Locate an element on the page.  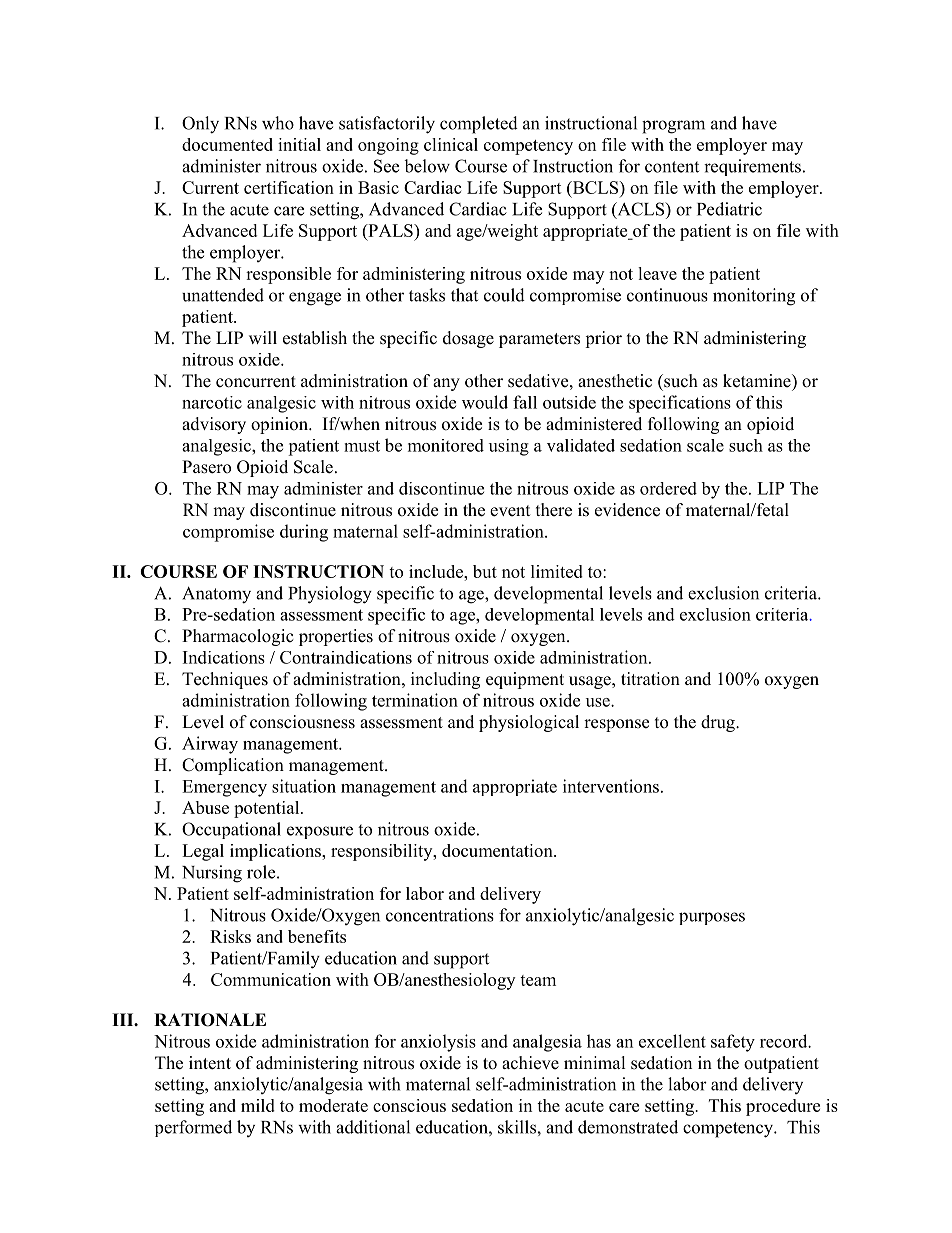
purposes is located at coordinates (712, 918).
